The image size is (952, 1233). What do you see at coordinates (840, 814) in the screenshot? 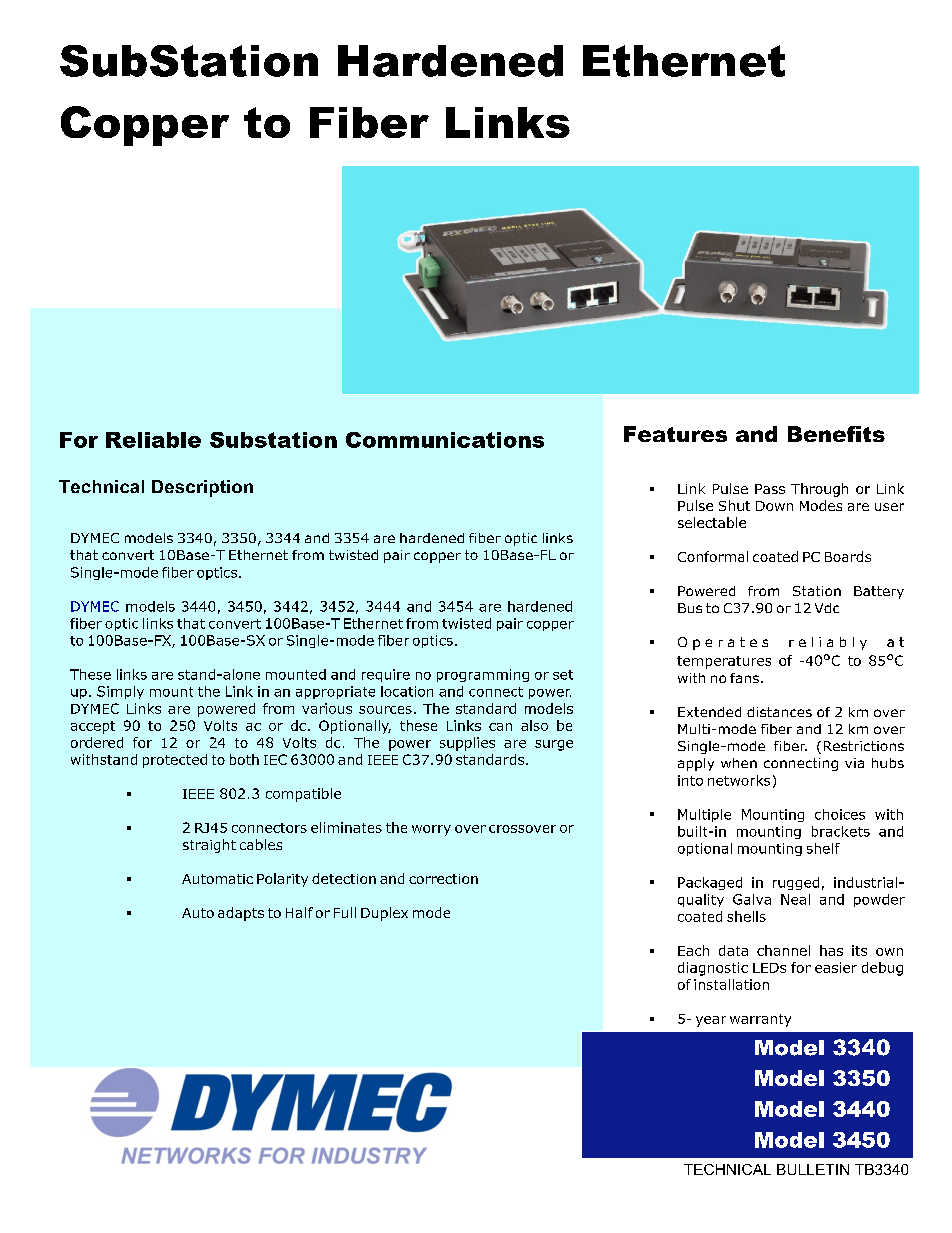
I see `choices` at bounding box center [840, 814].
